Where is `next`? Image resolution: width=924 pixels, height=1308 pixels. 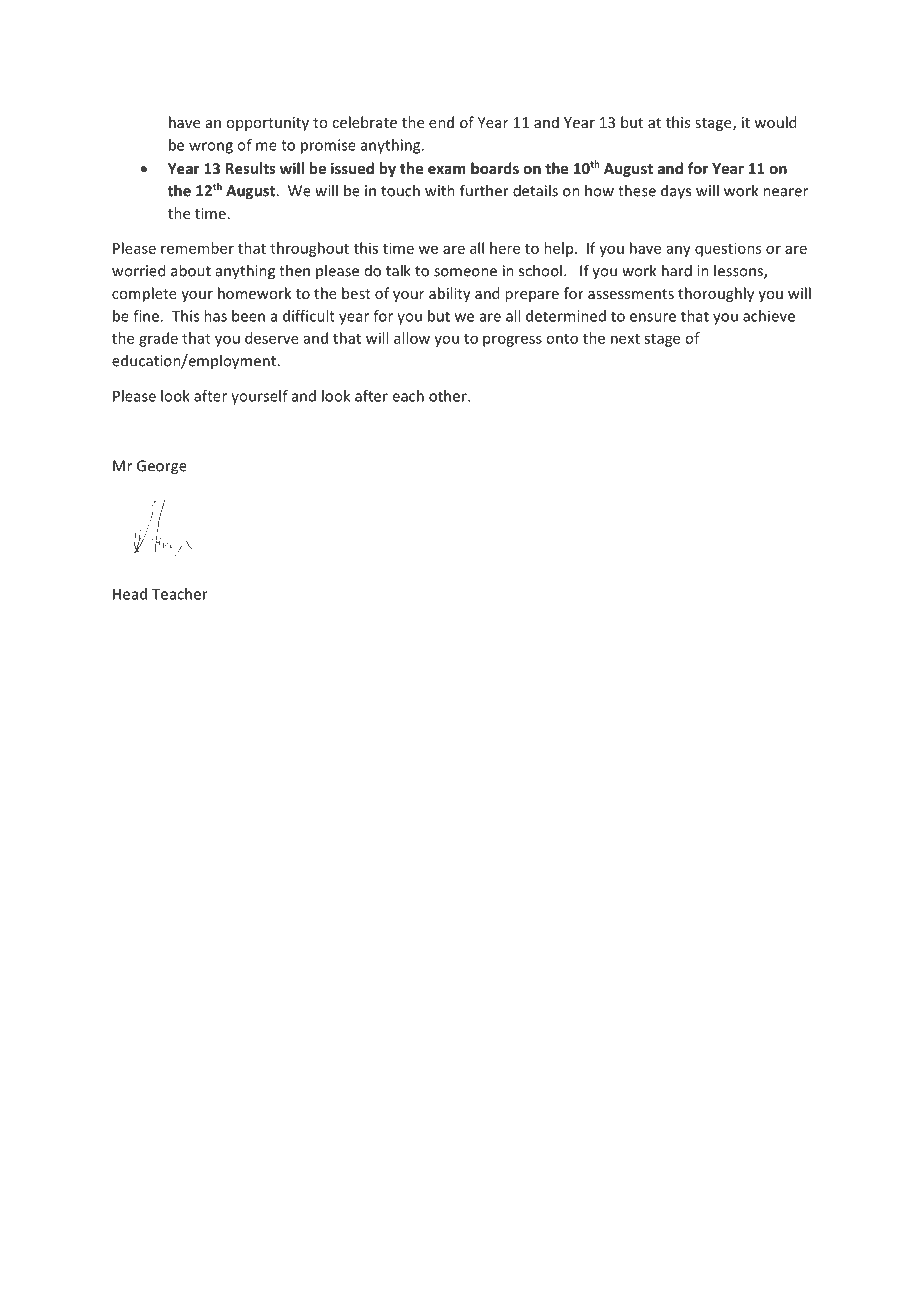
next is located at coordinates (625, 339).
